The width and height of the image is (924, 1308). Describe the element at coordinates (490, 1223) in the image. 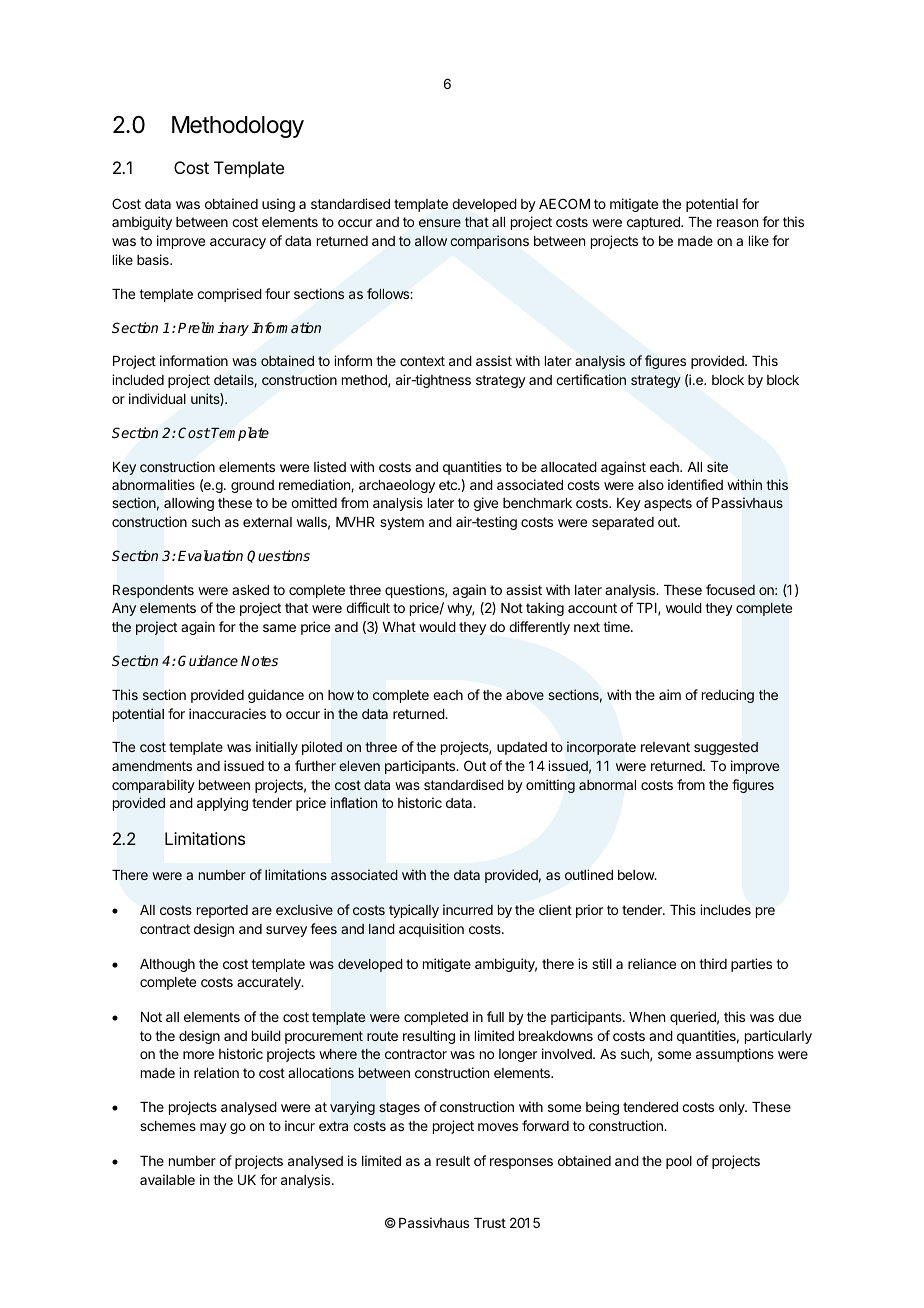

I see `Trust` at that location.
